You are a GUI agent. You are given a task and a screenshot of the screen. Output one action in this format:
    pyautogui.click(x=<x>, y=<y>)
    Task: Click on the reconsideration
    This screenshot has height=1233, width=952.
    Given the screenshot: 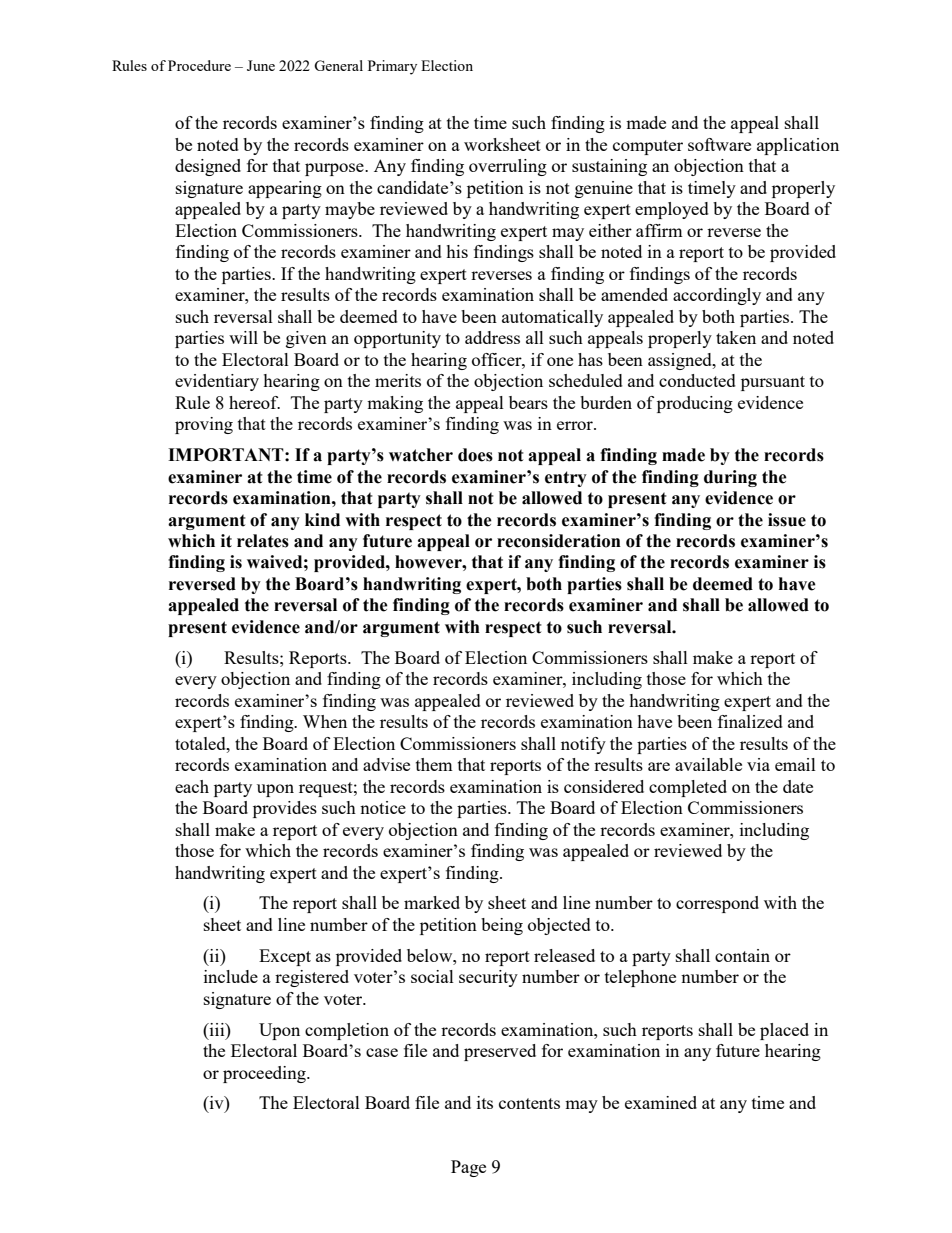 What is the action you would take?
    pyautogui.click(x=559, y=541)
